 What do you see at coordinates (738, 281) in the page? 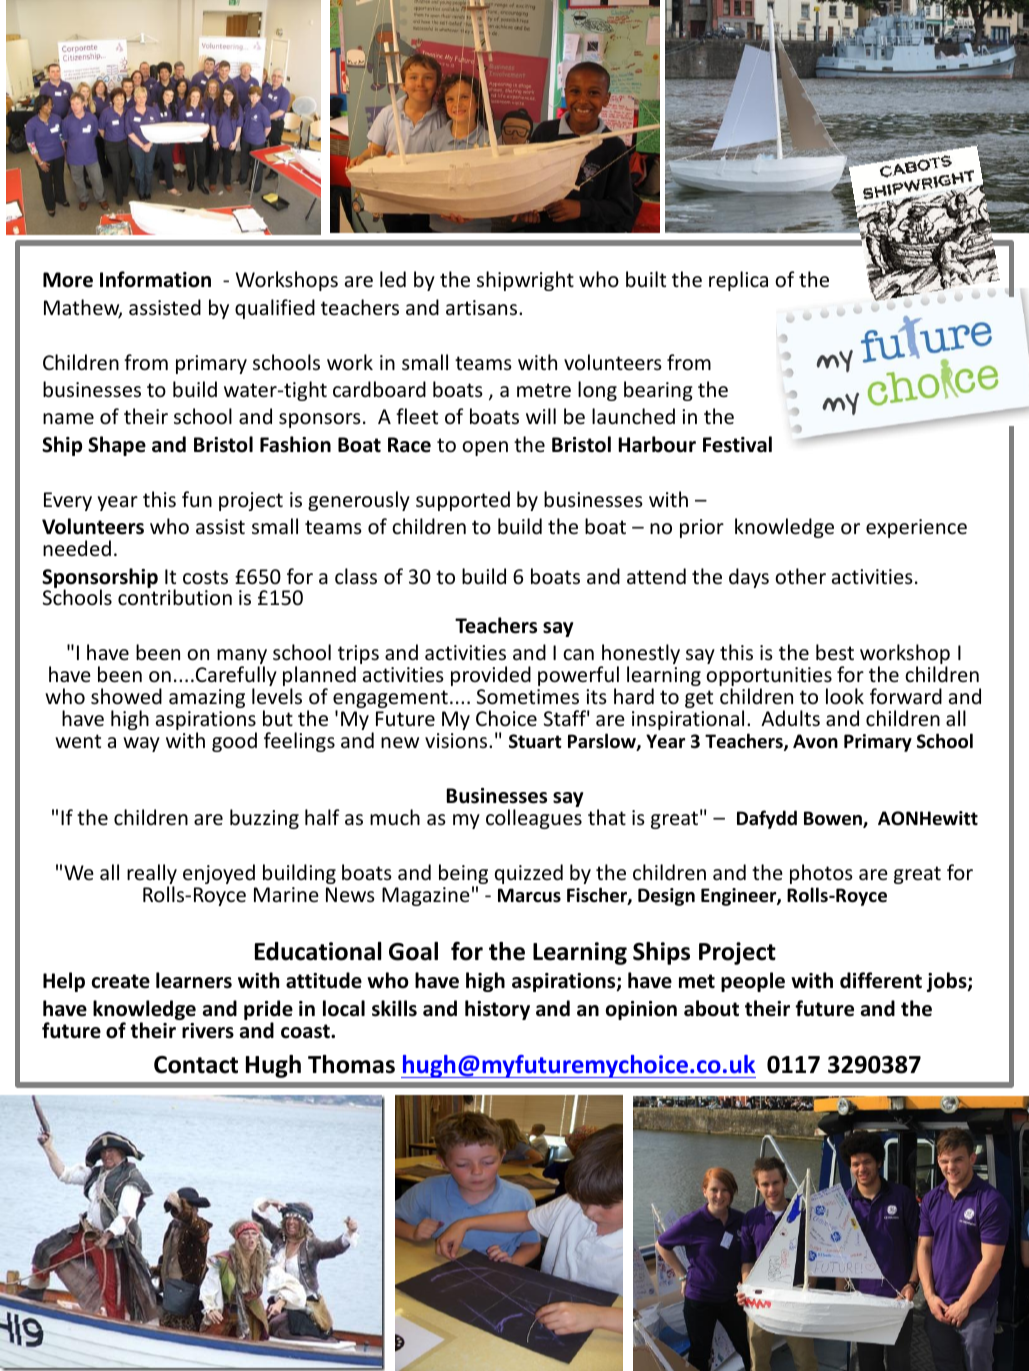
I see `replica` at bounding box center [738, 281].
